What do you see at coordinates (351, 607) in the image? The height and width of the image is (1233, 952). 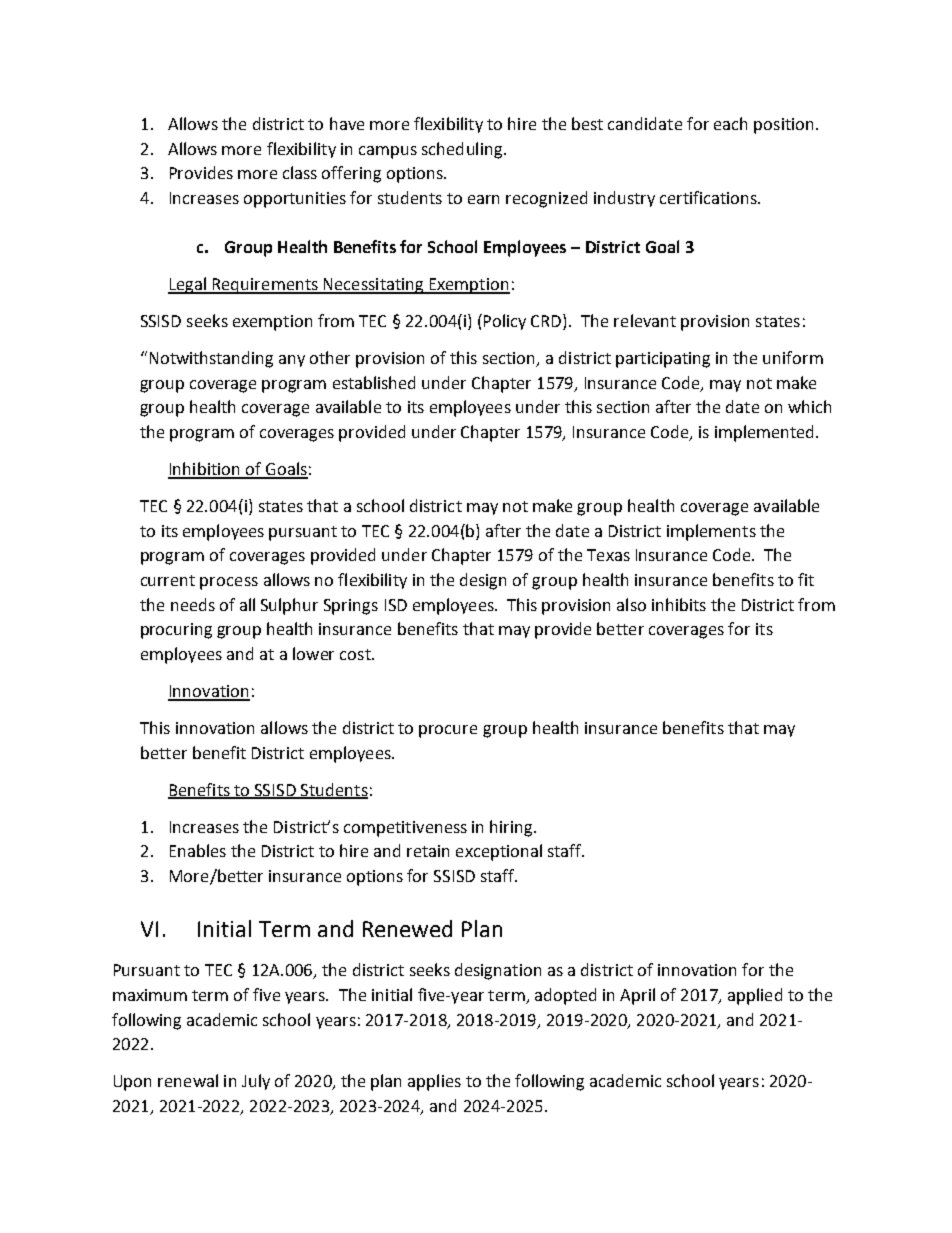 I see `Springs` at bounding box center [351, 607].
